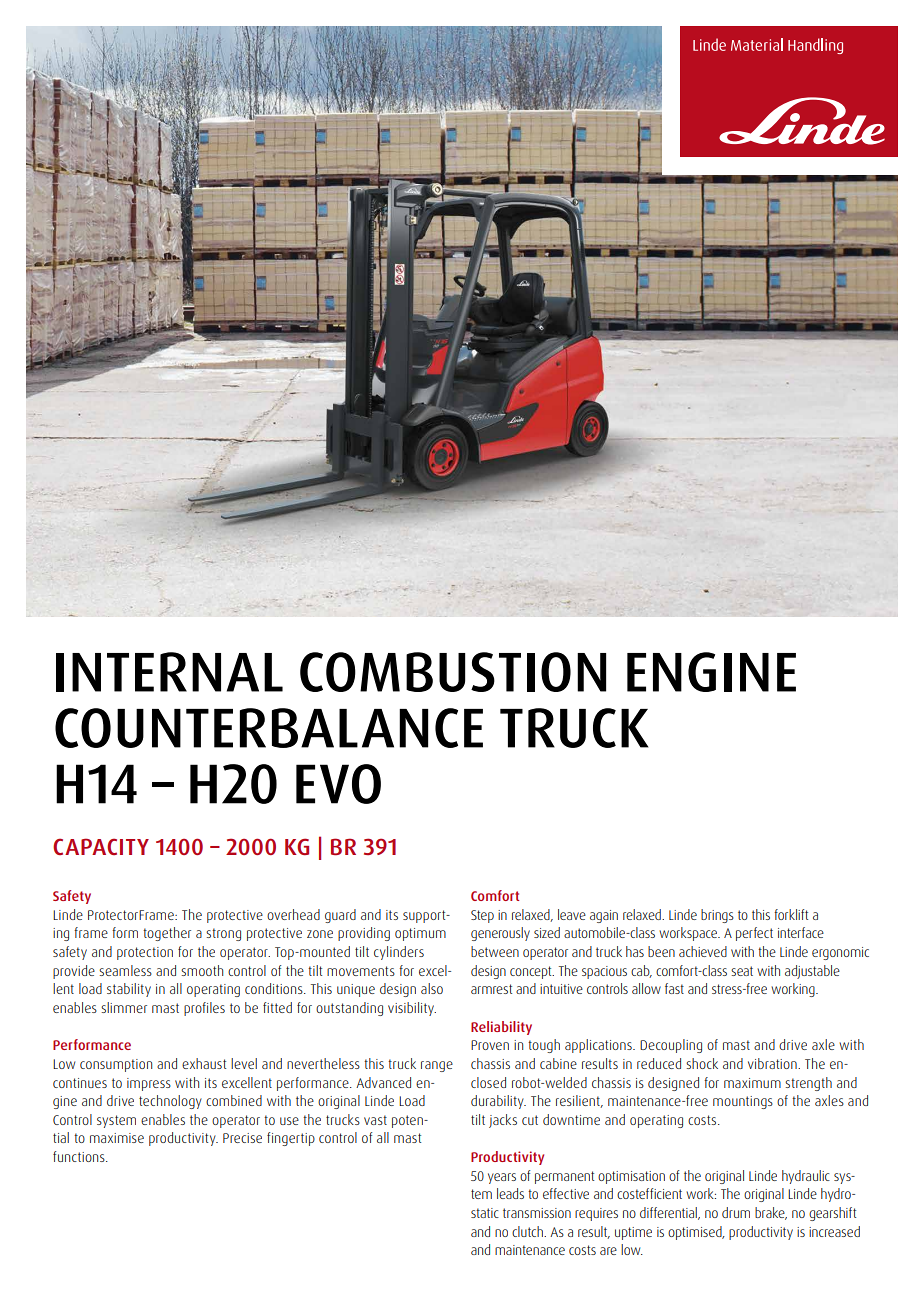 The image size is (924, 1308). I want to click on INTERNAL, so click(169, 672).
